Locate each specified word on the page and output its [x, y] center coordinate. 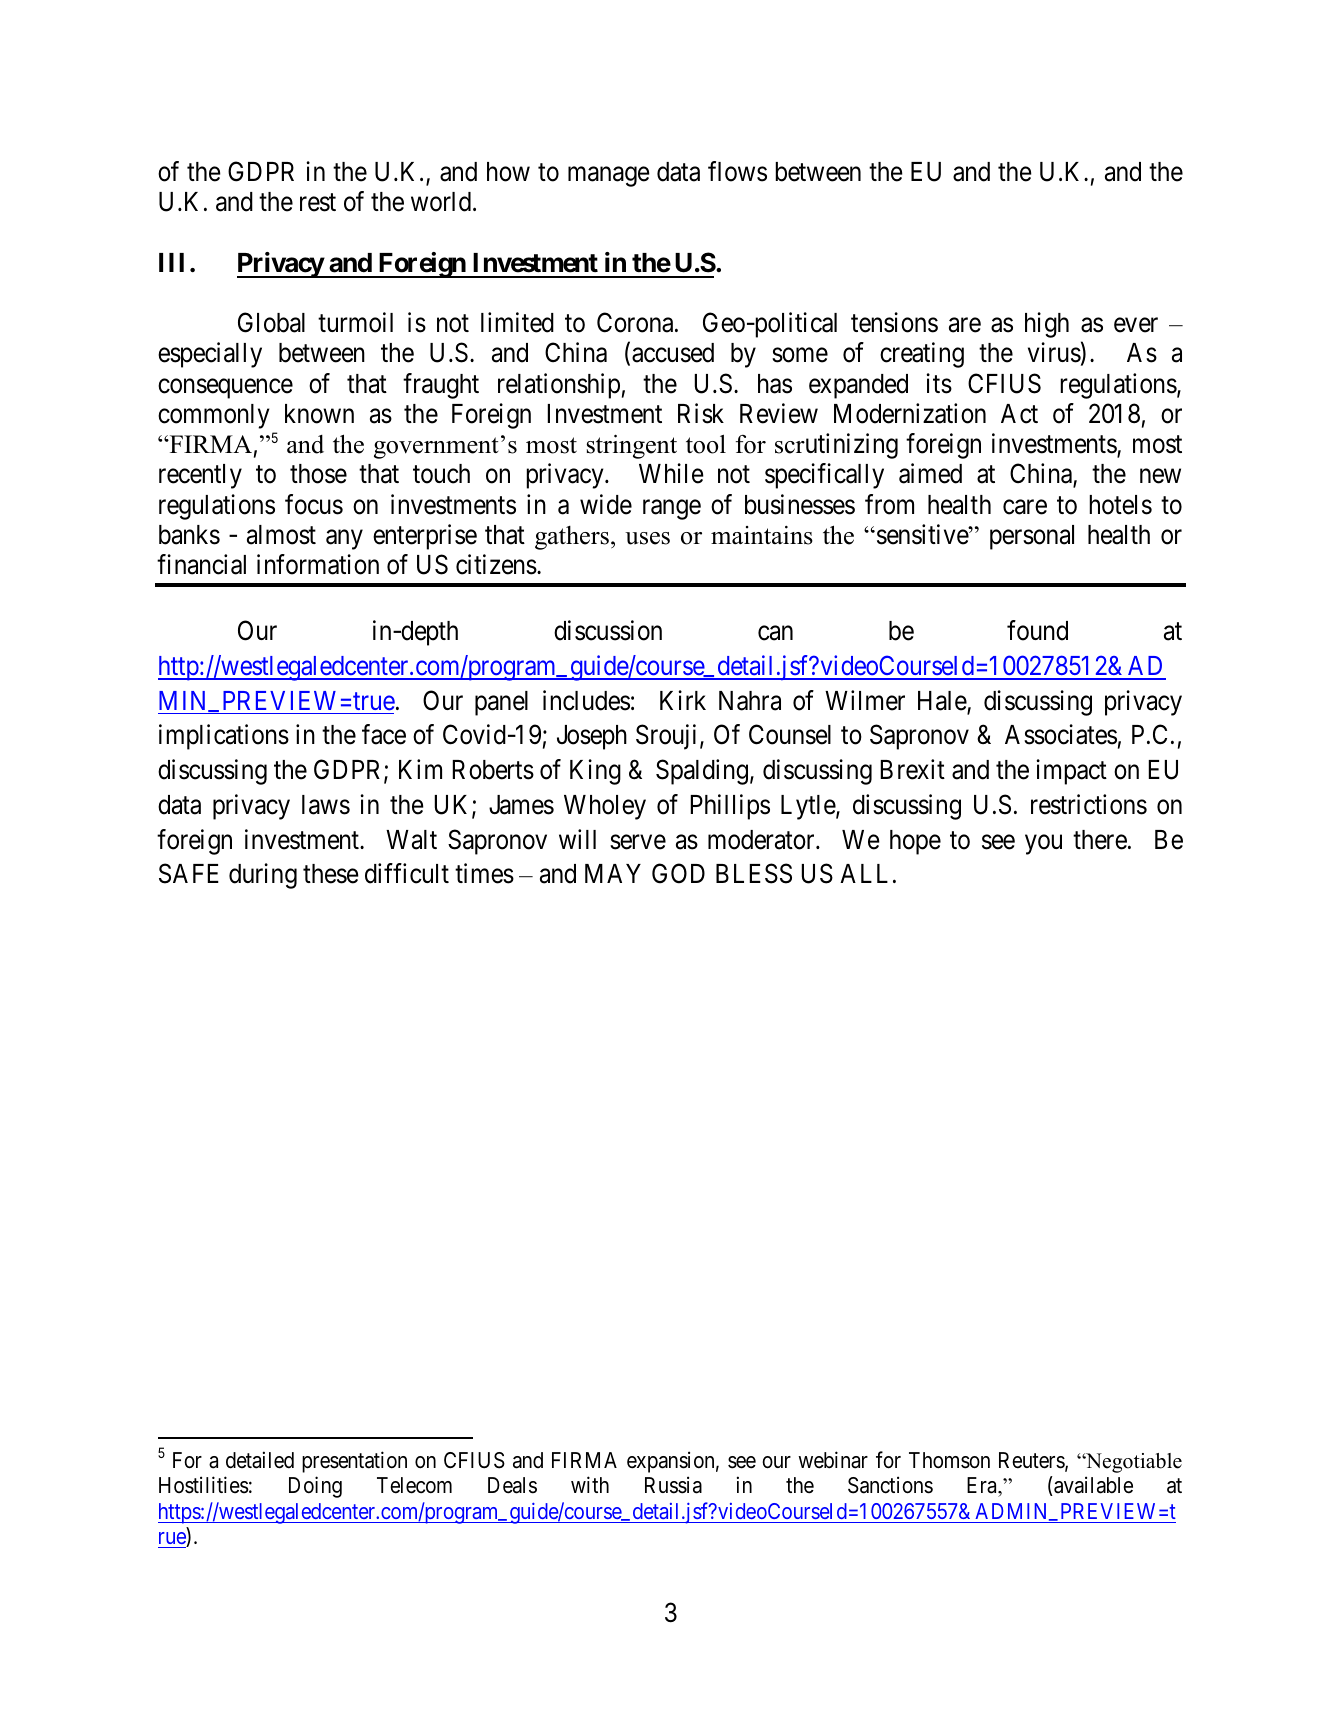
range [672, 509]
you [1043, 845]
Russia [673, 1485]
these [331, 874]
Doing [315, 1487]
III [171, 262]
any [344, 540]
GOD [678, 874]
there [1100, 840]
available [1092, 1486]
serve [638, 842]
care [1025, 507]
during [263, 876]
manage [609, 177]
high [1047, 325]
